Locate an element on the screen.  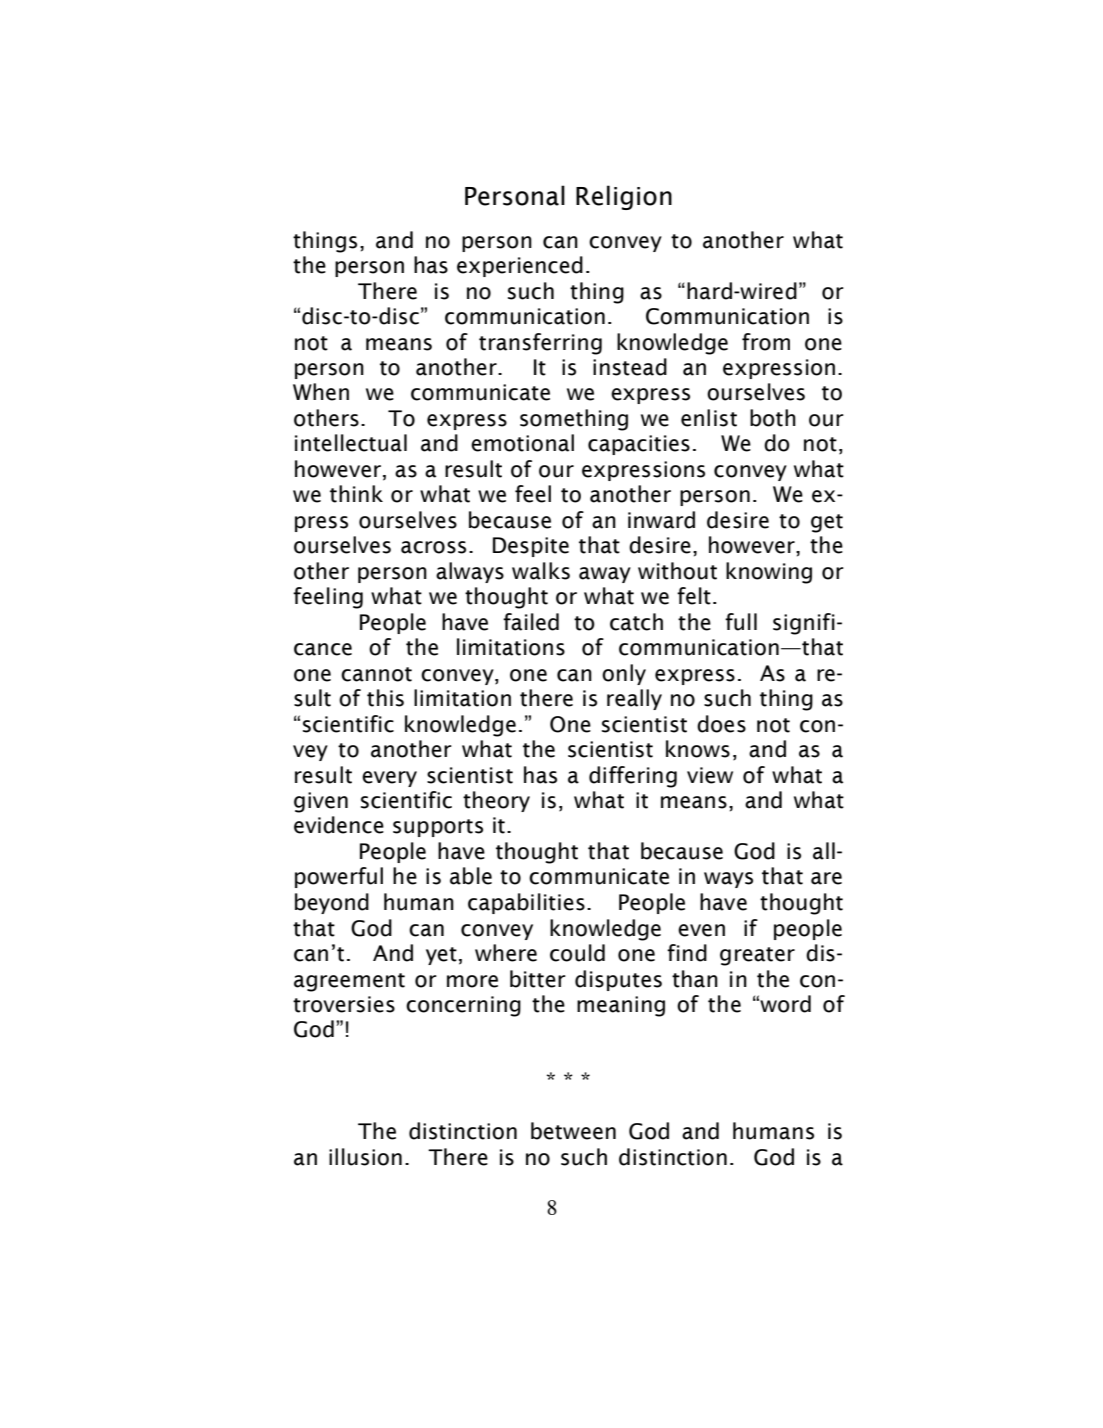
view is located at coordinates (710, 775).
